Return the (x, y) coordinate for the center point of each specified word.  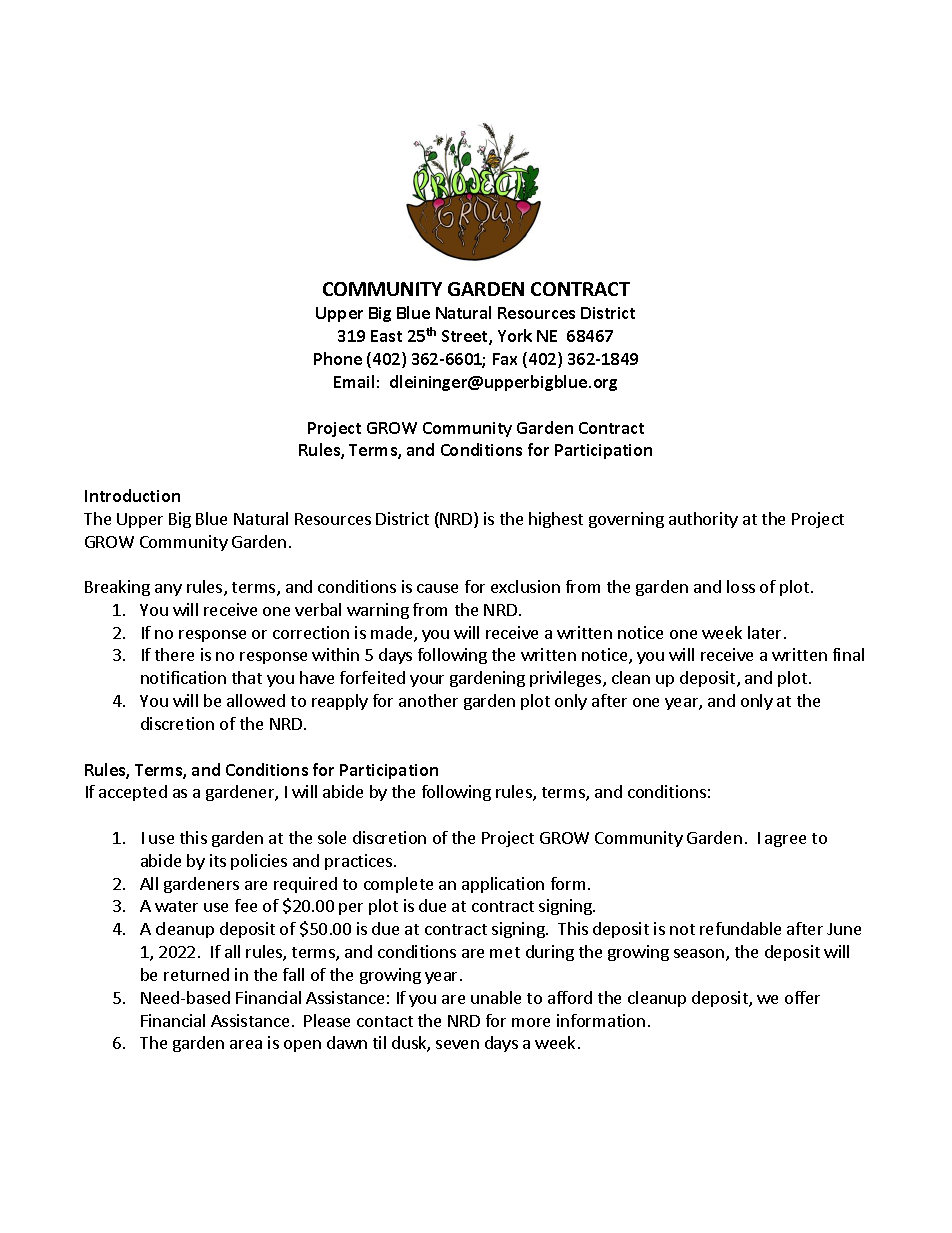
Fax (505, 359)
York (515, 335)
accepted (133, 793)
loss (741, 586)
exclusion (525, 586)
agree (785, 841)
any (168, 590)
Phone (338, 358)
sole (332, 837)
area (246, 1044)
